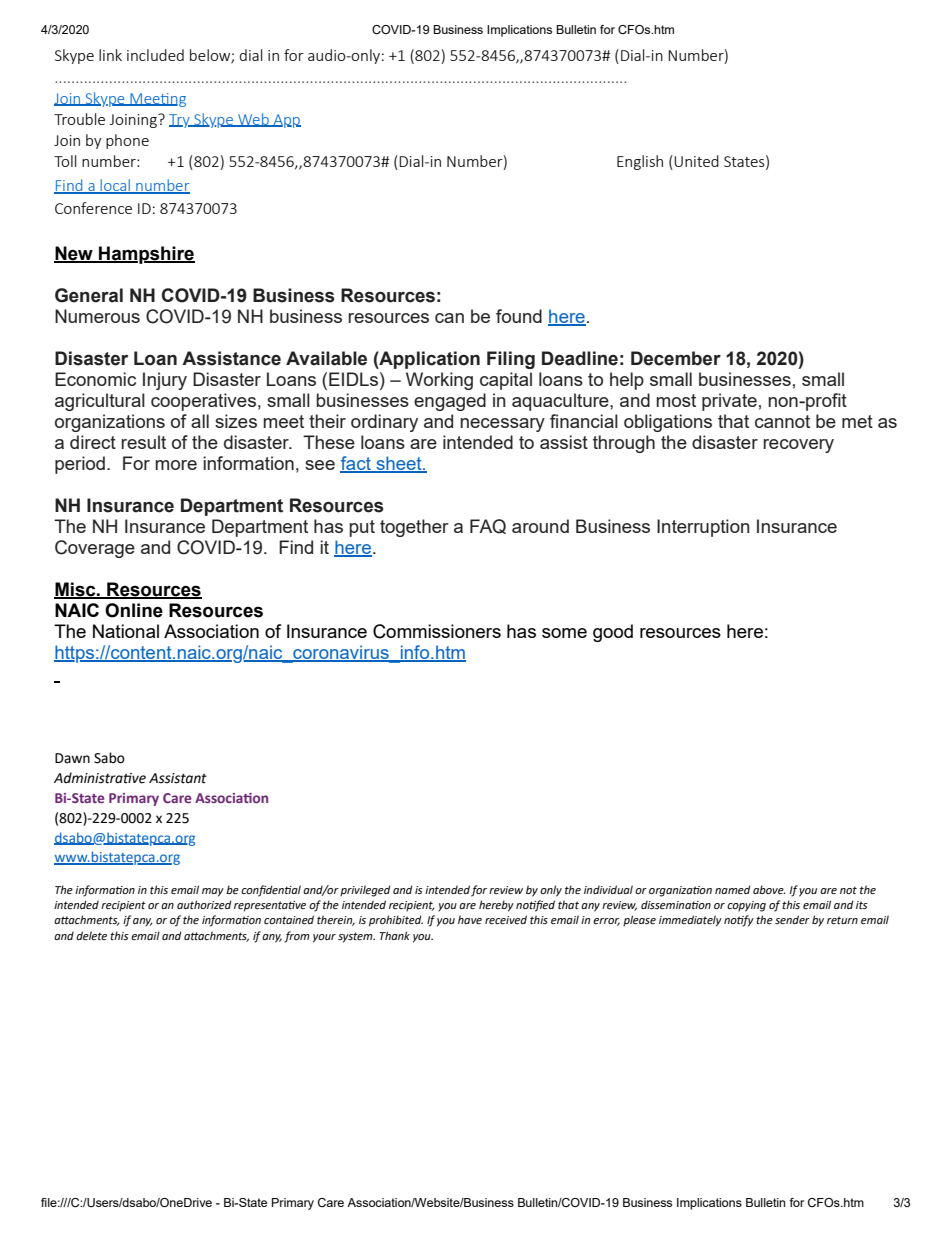 Image resolution: width=952 pixels, height=1233 pixels. I want to click on included, so click(155, 55).
